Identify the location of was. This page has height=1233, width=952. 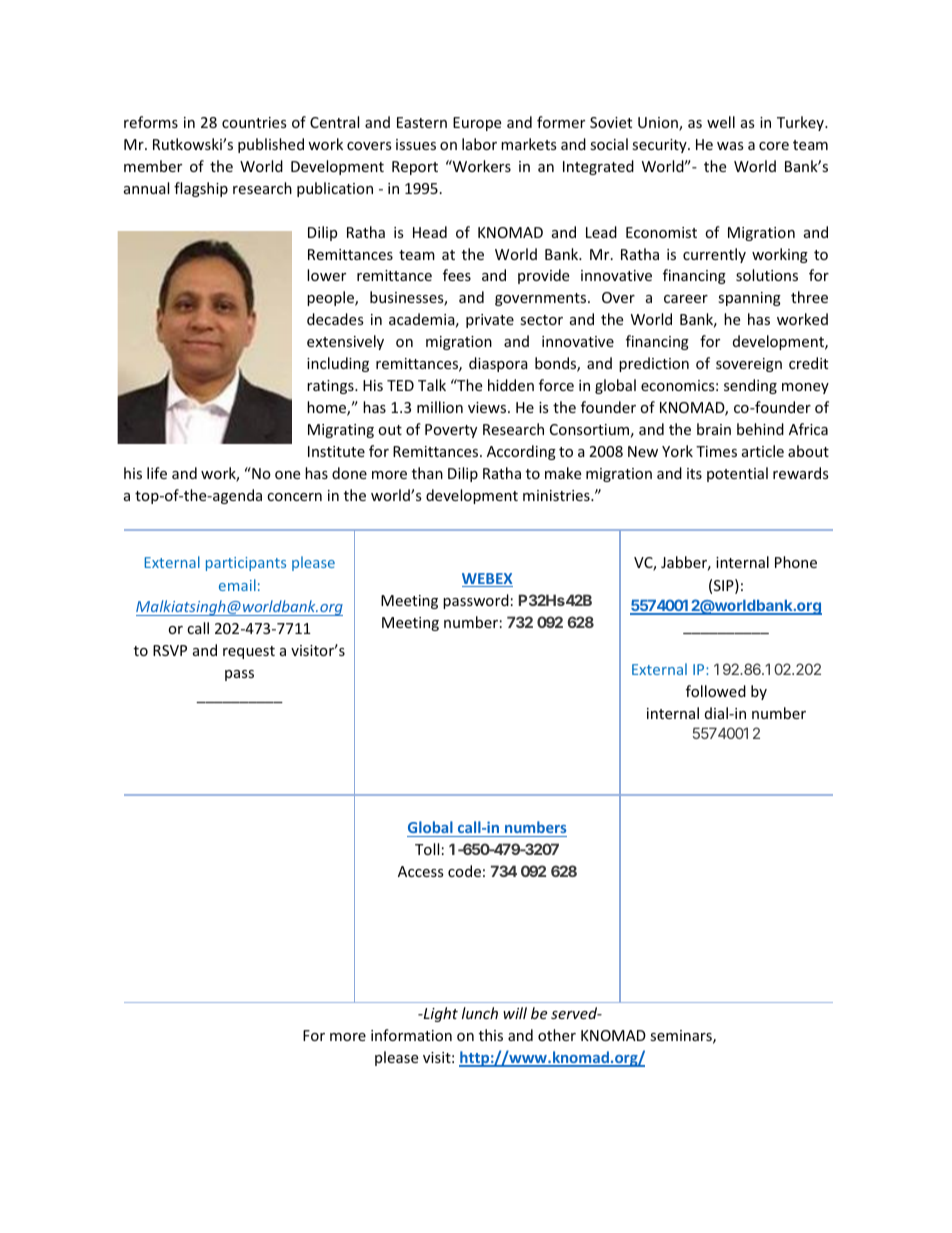
(730, 146).
